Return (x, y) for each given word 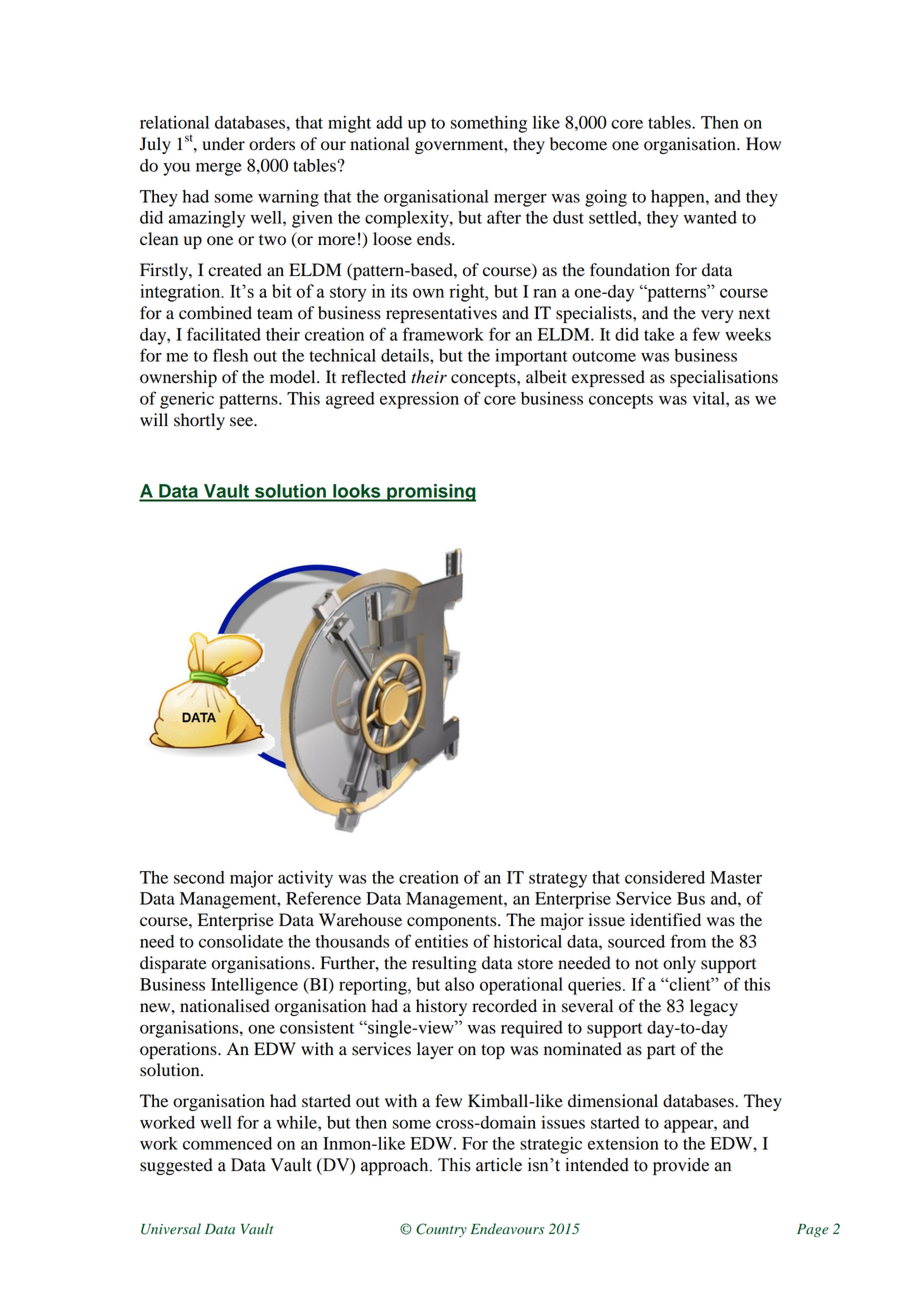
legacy (714, 1007)
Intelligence (254, 986)
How (763, 144)
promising (430, 493)
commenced (227, 1143)
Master (736, 877)
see (242, 422)
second (199, 877)
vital (709, 398)
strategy (558, 880)
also (459, 984)
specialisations (724, 378)
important (531, 357)
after (504, 217)
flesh (230, 355)
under (223, 144)
